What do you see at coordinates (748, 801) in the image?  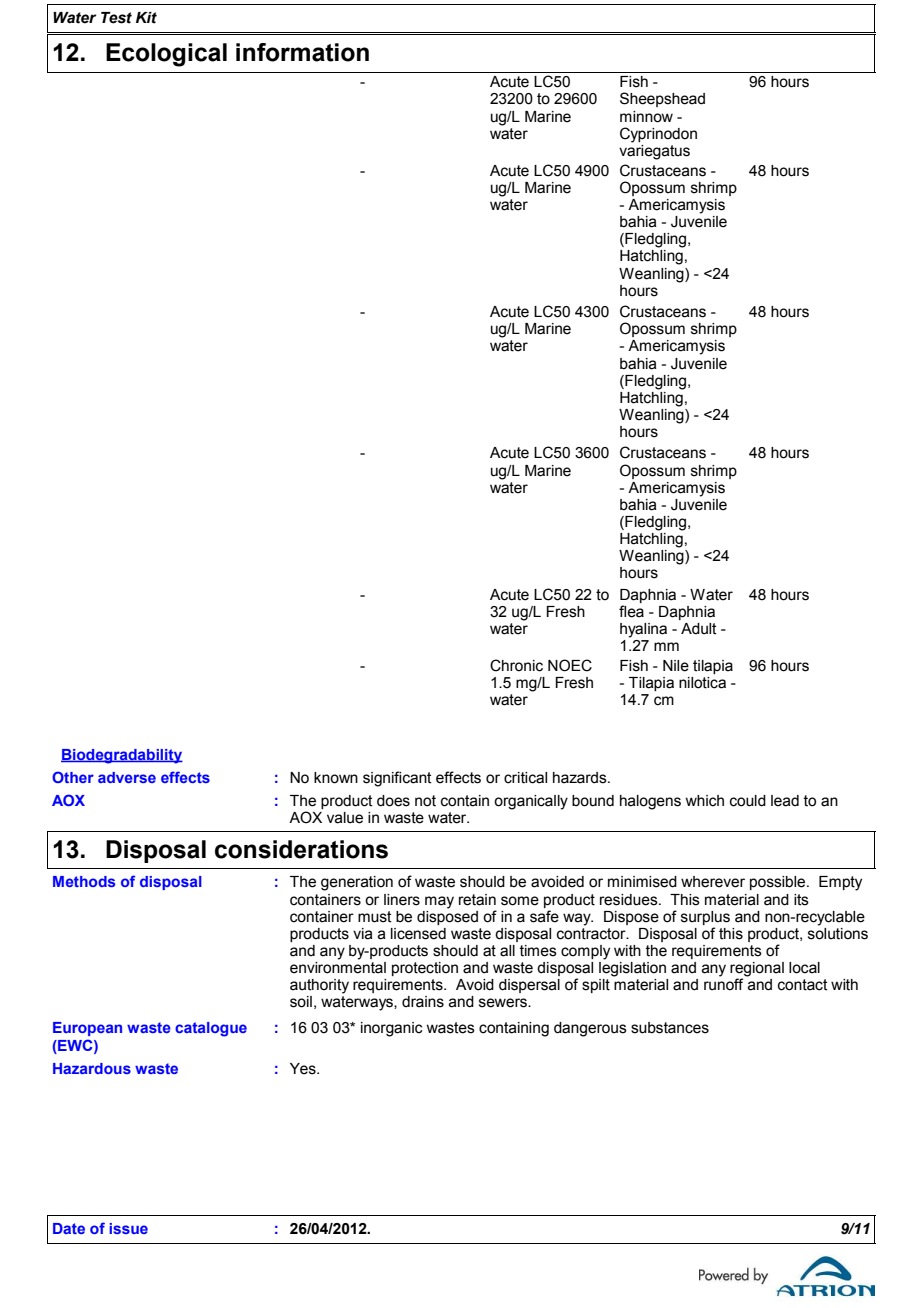 I see `could` at bounding box center [748, 801].
